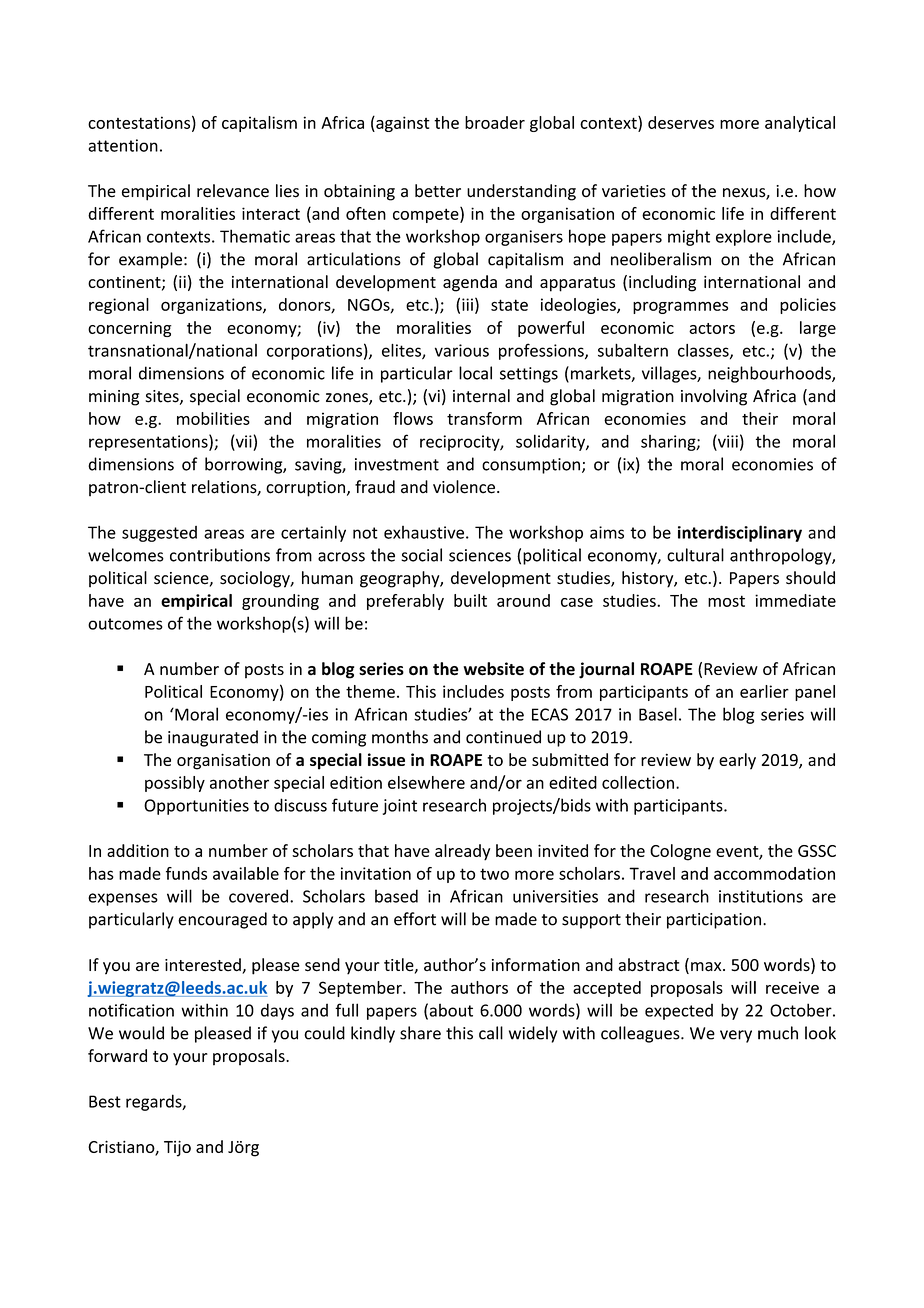 Image resolution: width=924 pixels, height=1308 pixels. I want to click on most, so click(726, 601).
